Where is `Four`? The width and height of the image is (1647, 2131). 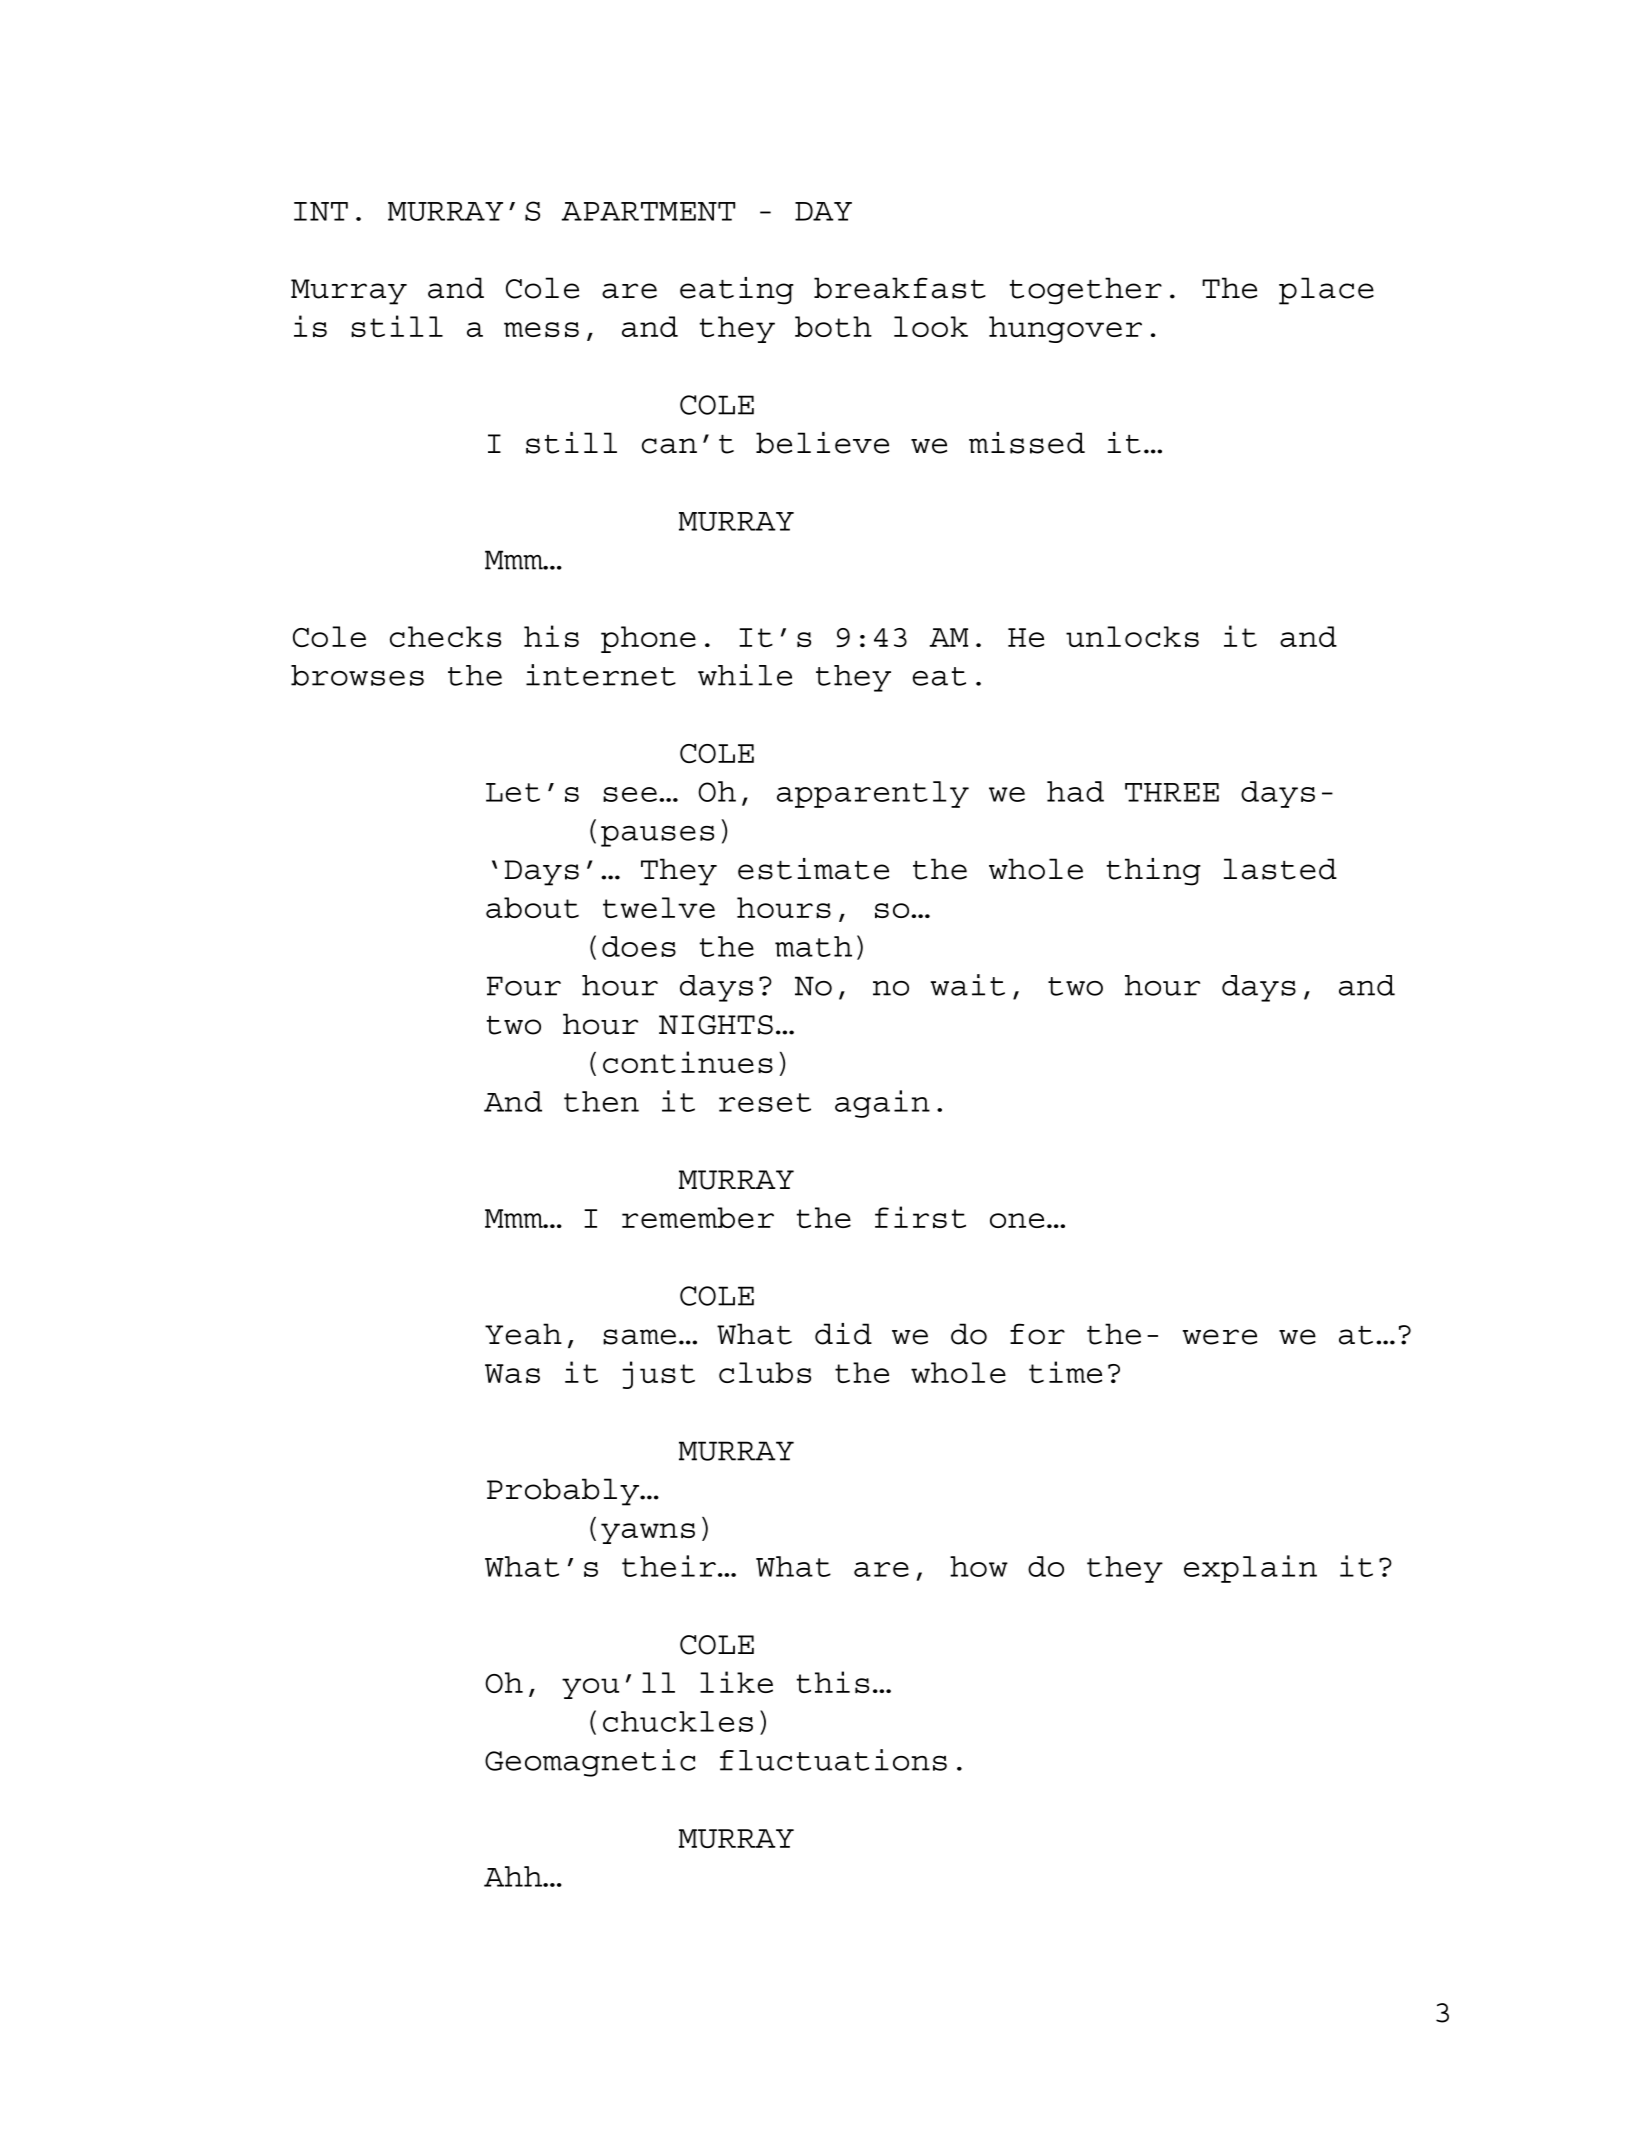
Four is located at coordinates (524, 986).
